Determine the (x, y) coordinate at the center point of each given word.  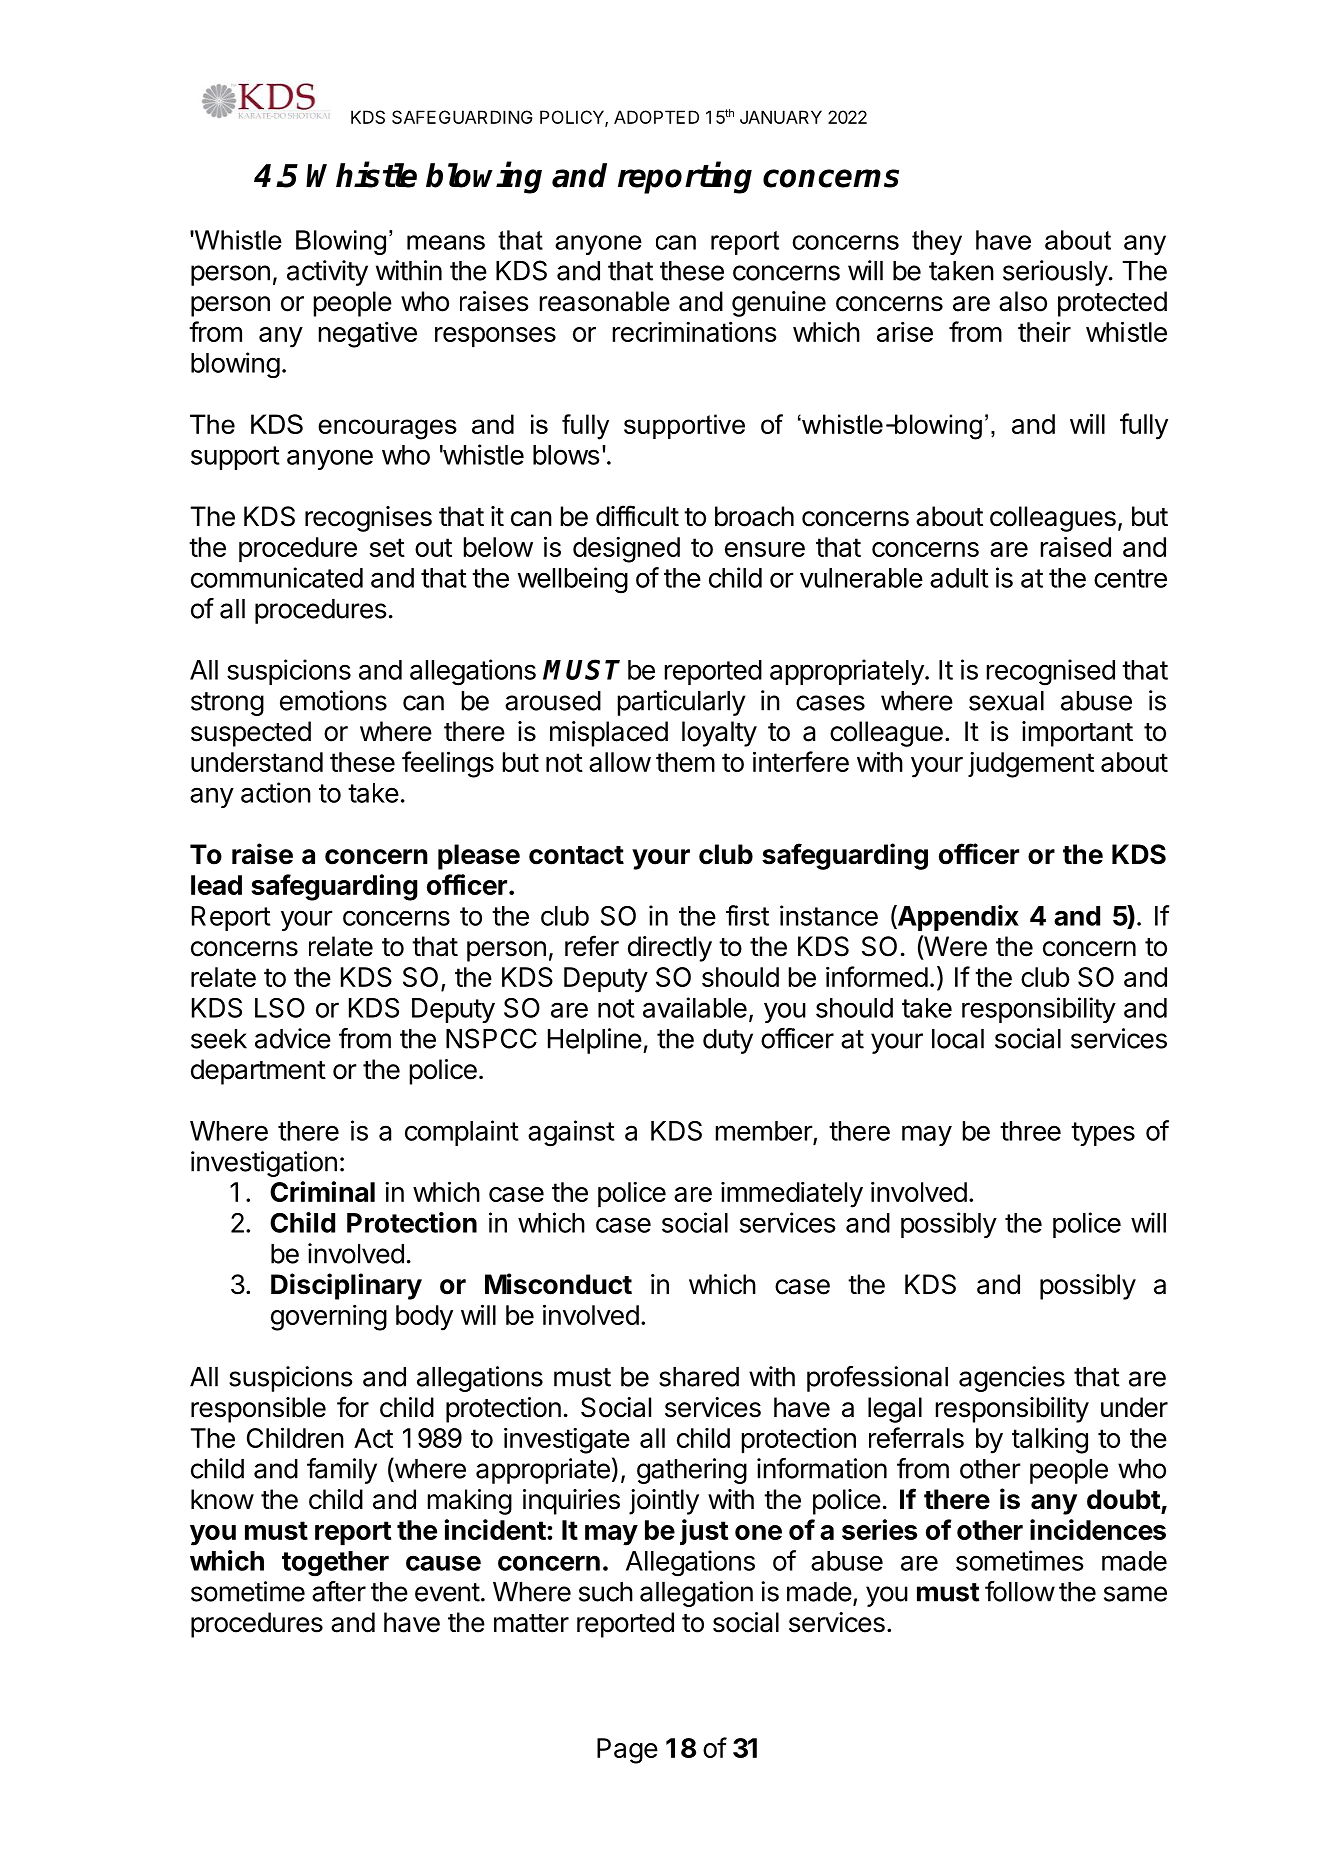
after (339, 1591)
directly (670, 949)
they (937, 242)
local (958, 1039)
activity (327, 273)
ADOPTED (656, 117)
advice (293, 1038)
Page (627, 1751)
